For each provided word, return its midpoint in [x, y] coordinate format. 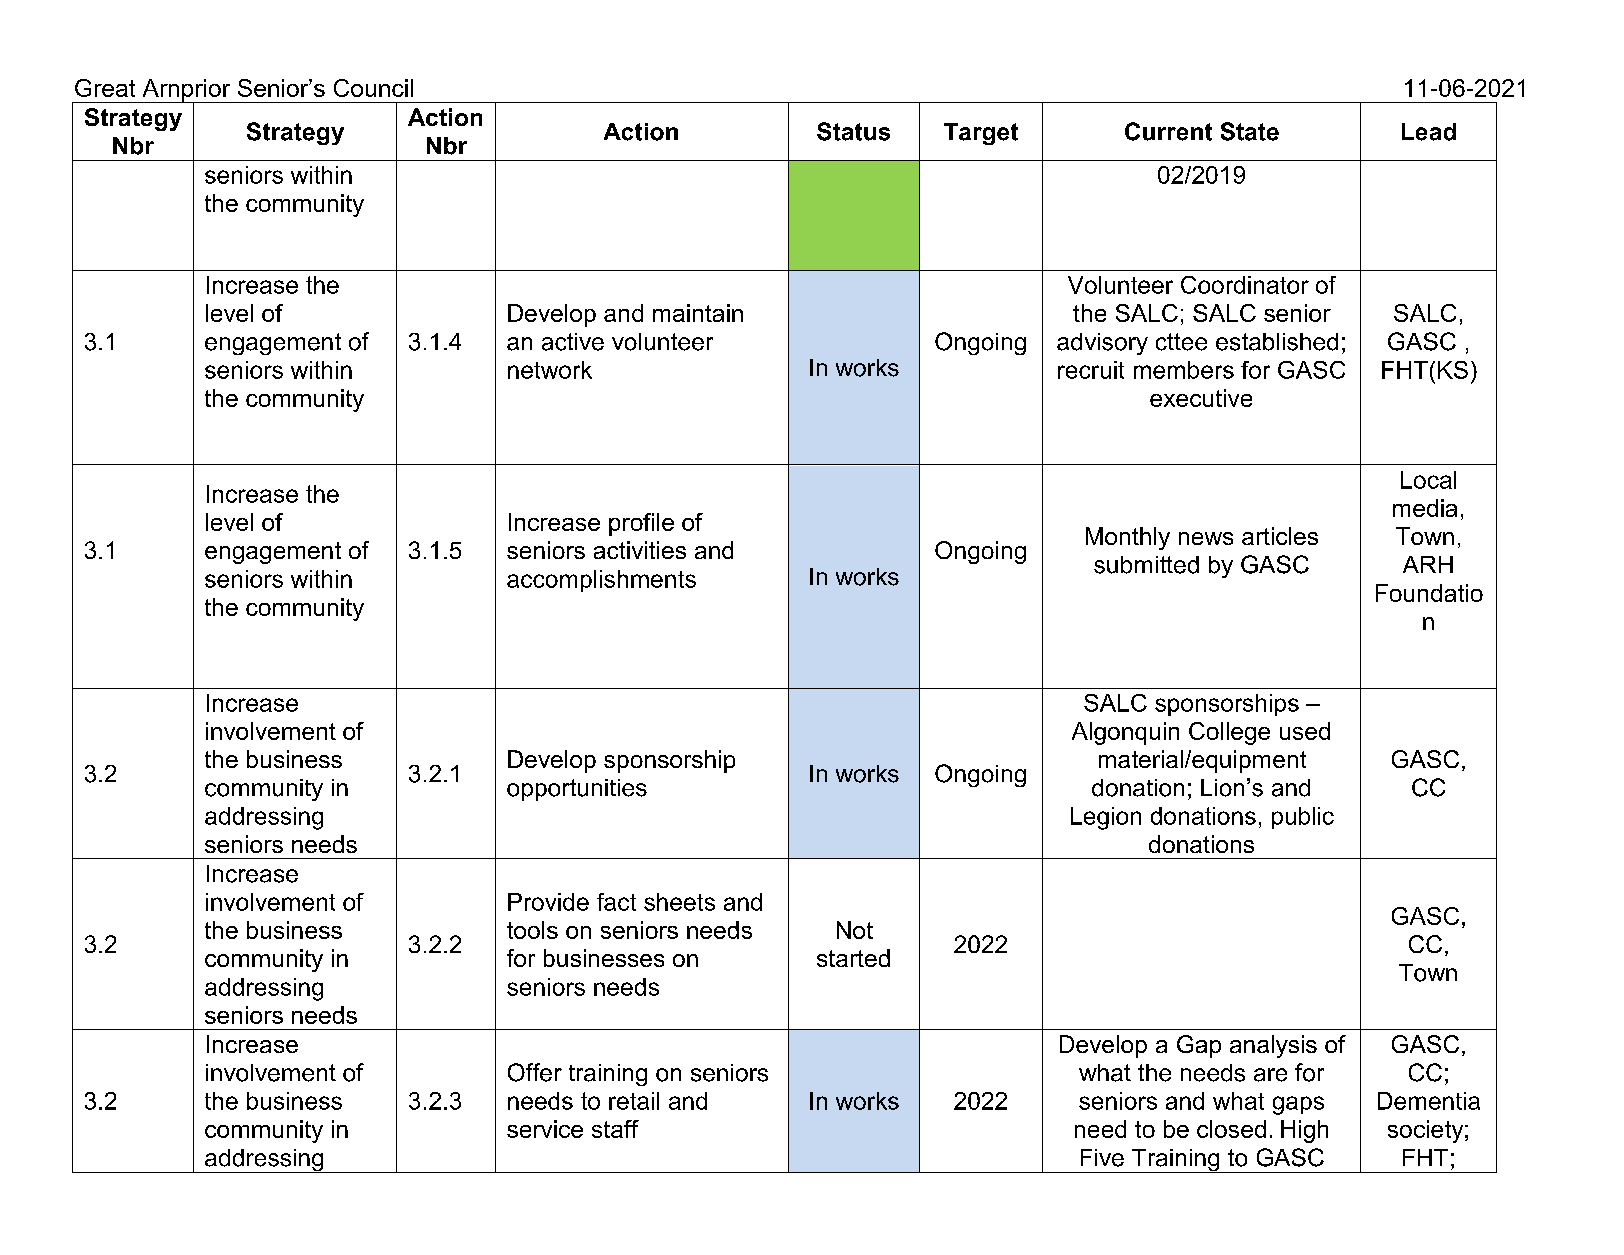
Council [373, 88]
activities [640, 550]
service [545, 1129]
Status [853, 131]
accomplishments [601, 581]
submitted [1146, 565]
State [1250, 131]
